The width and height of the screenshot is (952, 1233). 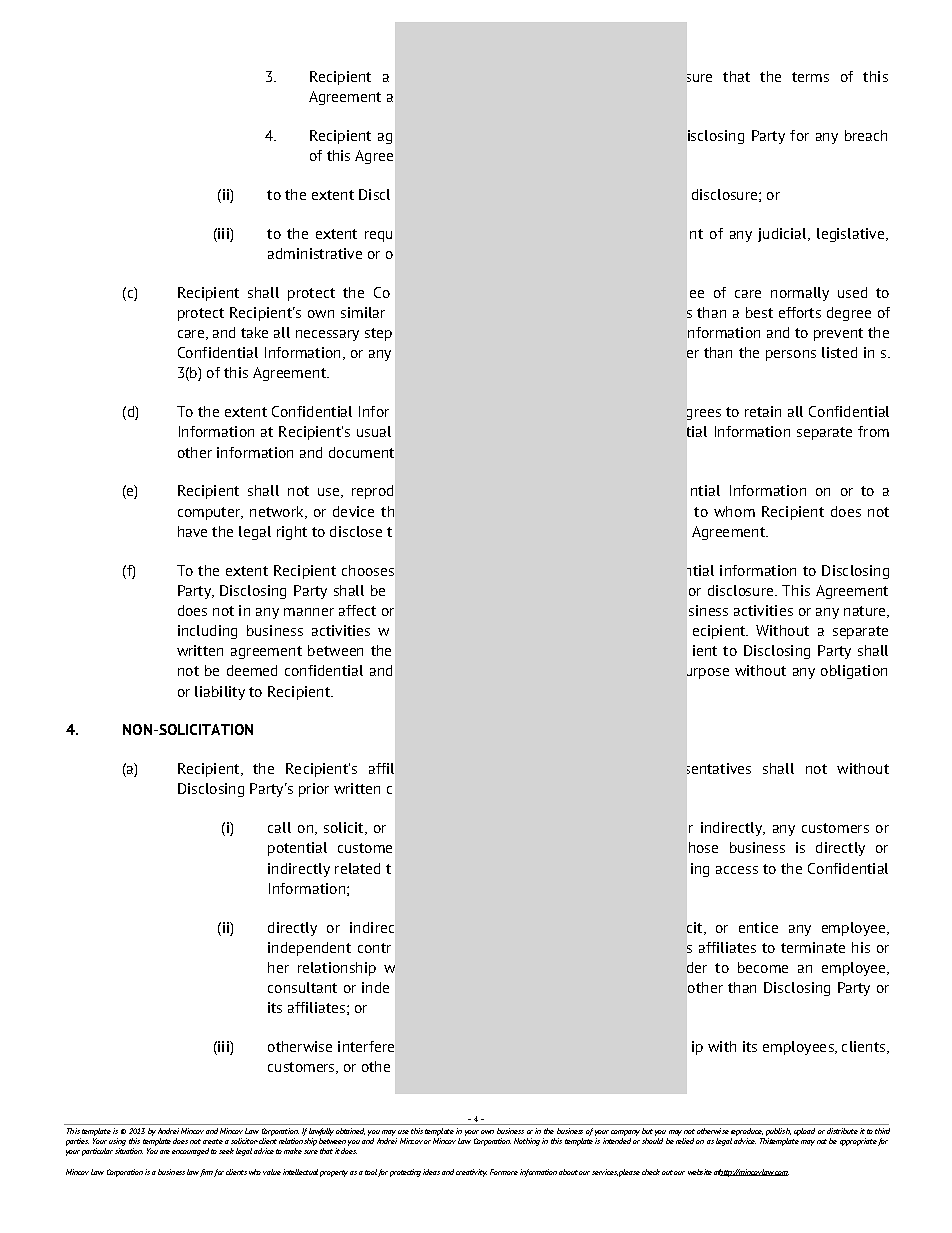 What do you see at coordinates (213, 1141) in the screenshot?
I see `create` at bounding box center [213, 1141].
